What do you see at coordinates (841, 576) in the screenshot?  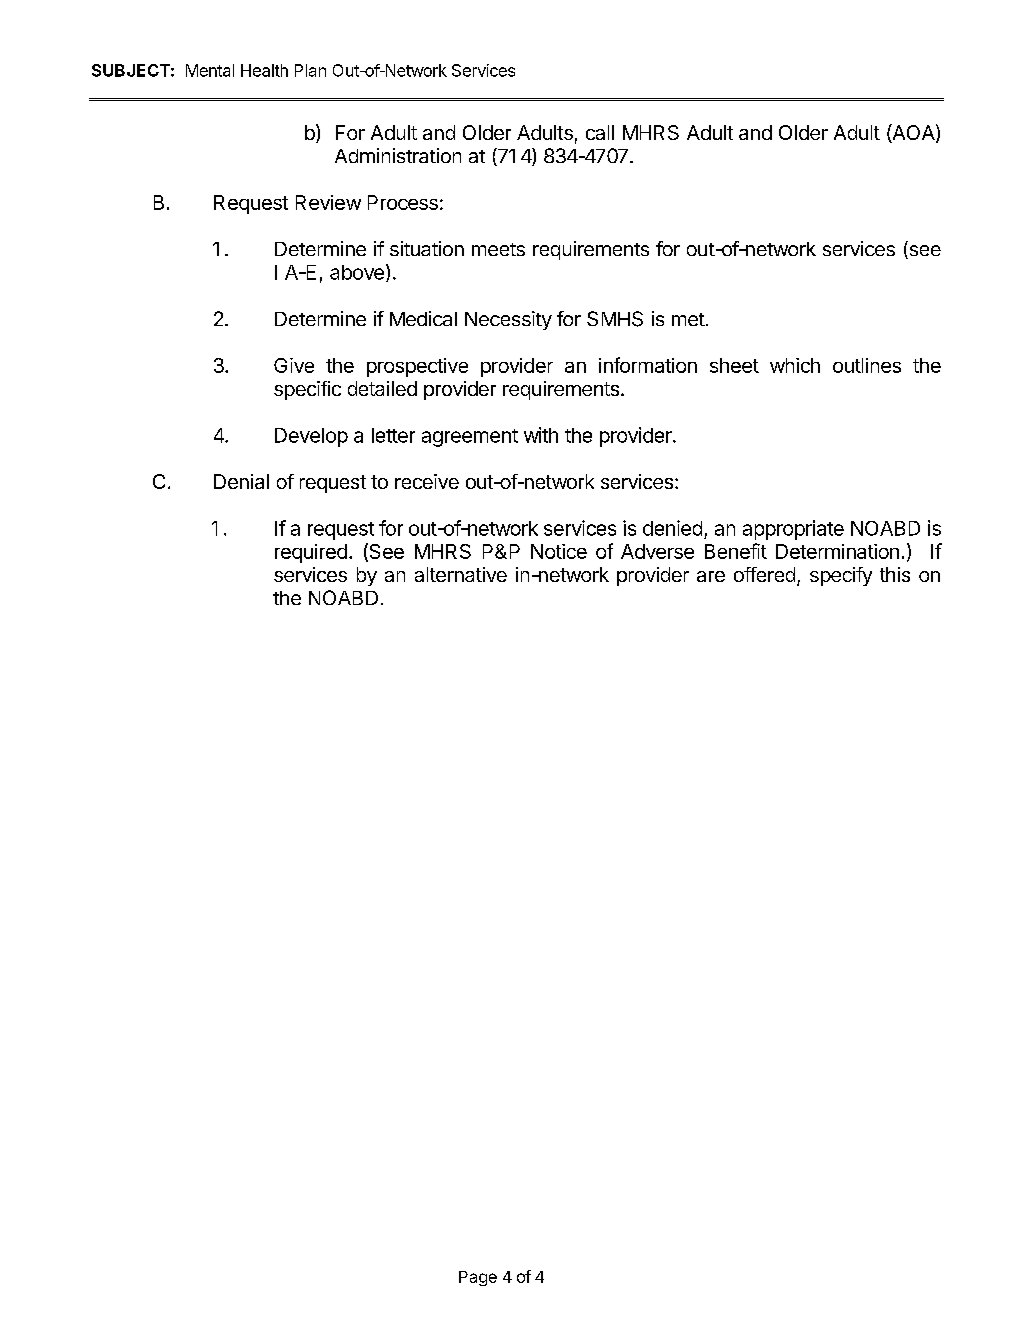 I see `specify` at bounding box center [841, 576].
